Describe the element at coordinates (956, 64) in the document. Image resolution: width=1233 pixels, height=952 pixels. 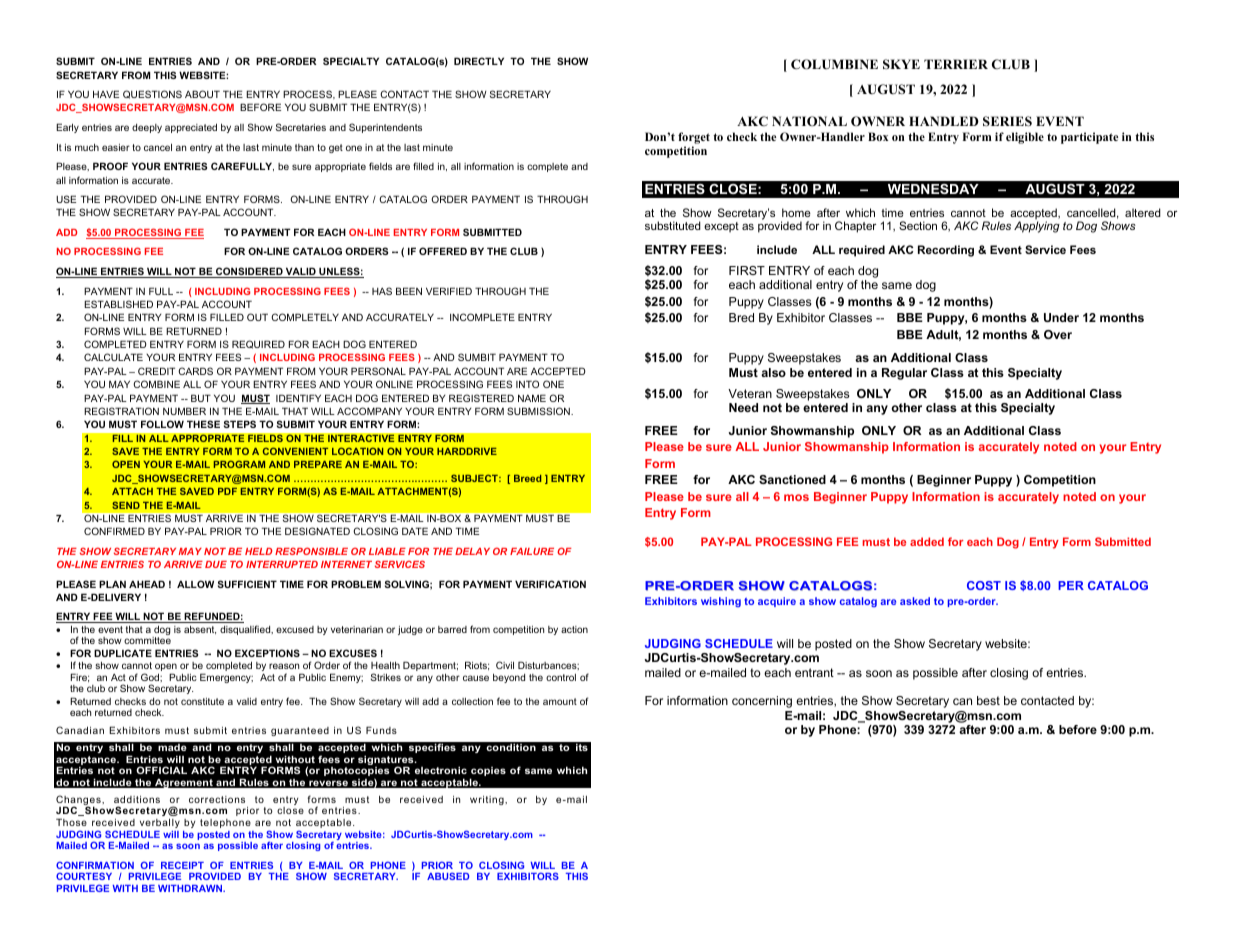
I see `TERRIER` at that location.
